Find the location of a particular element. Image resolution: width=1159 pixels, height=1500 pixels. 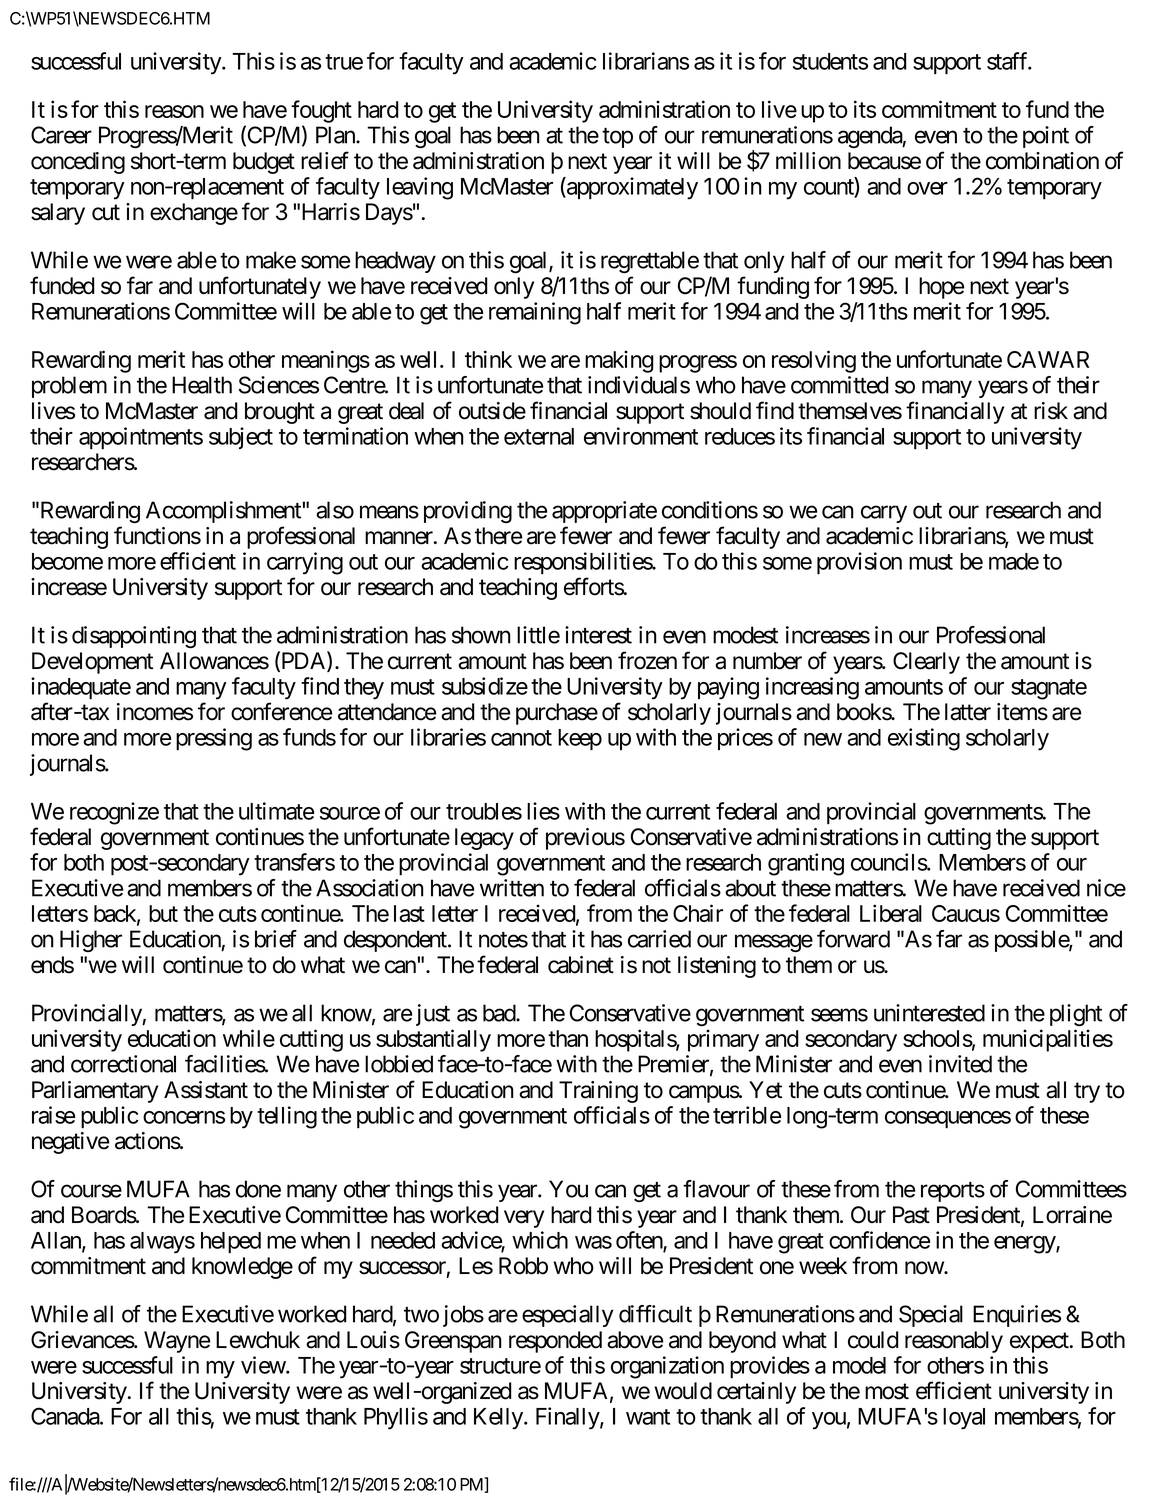

budget is located at coordinates (264, 163).
